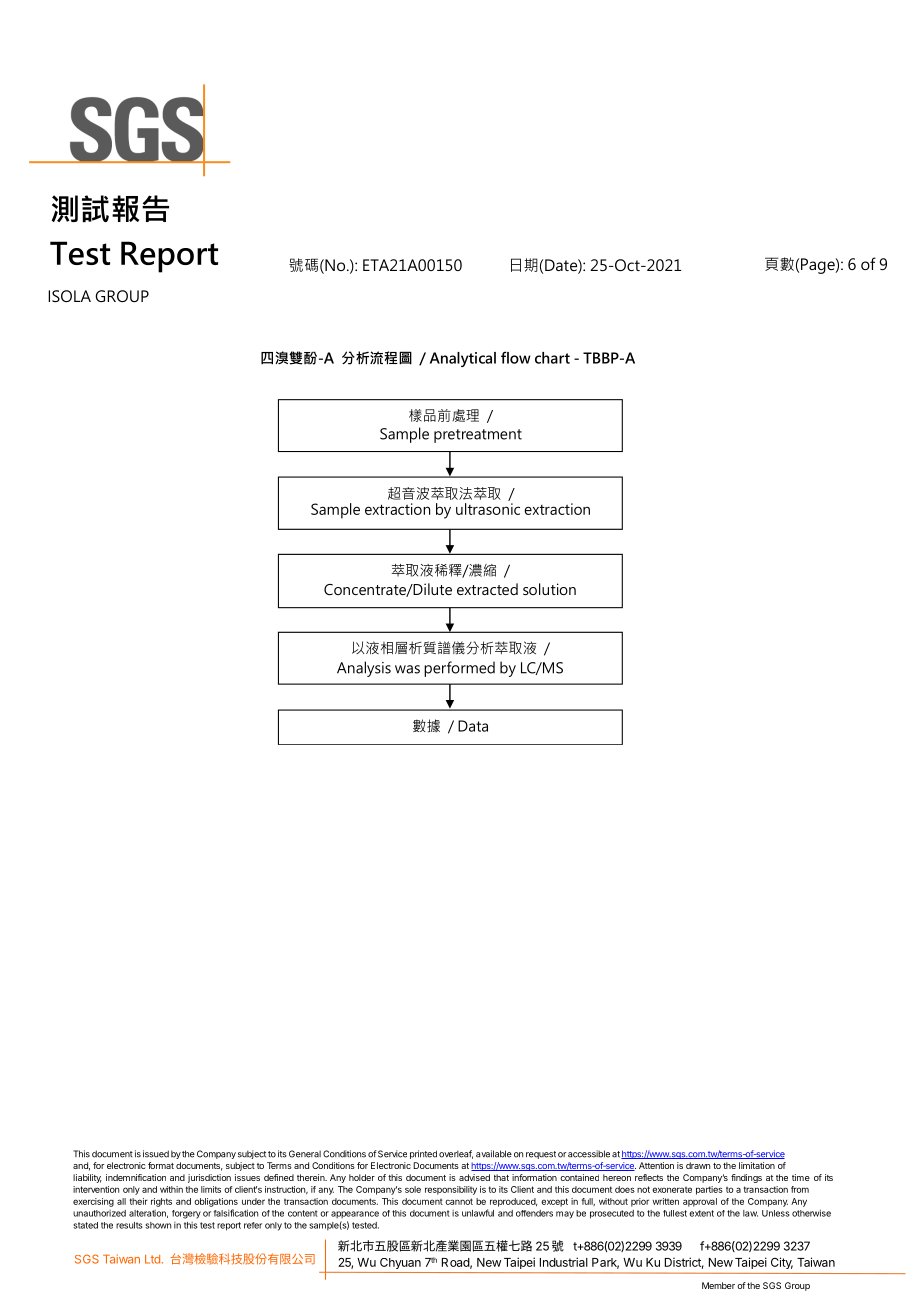 The image size is (924, 1308). Describe the element at coordinates (463, 359) in the screenshot. I see `Analytical` at that location.
